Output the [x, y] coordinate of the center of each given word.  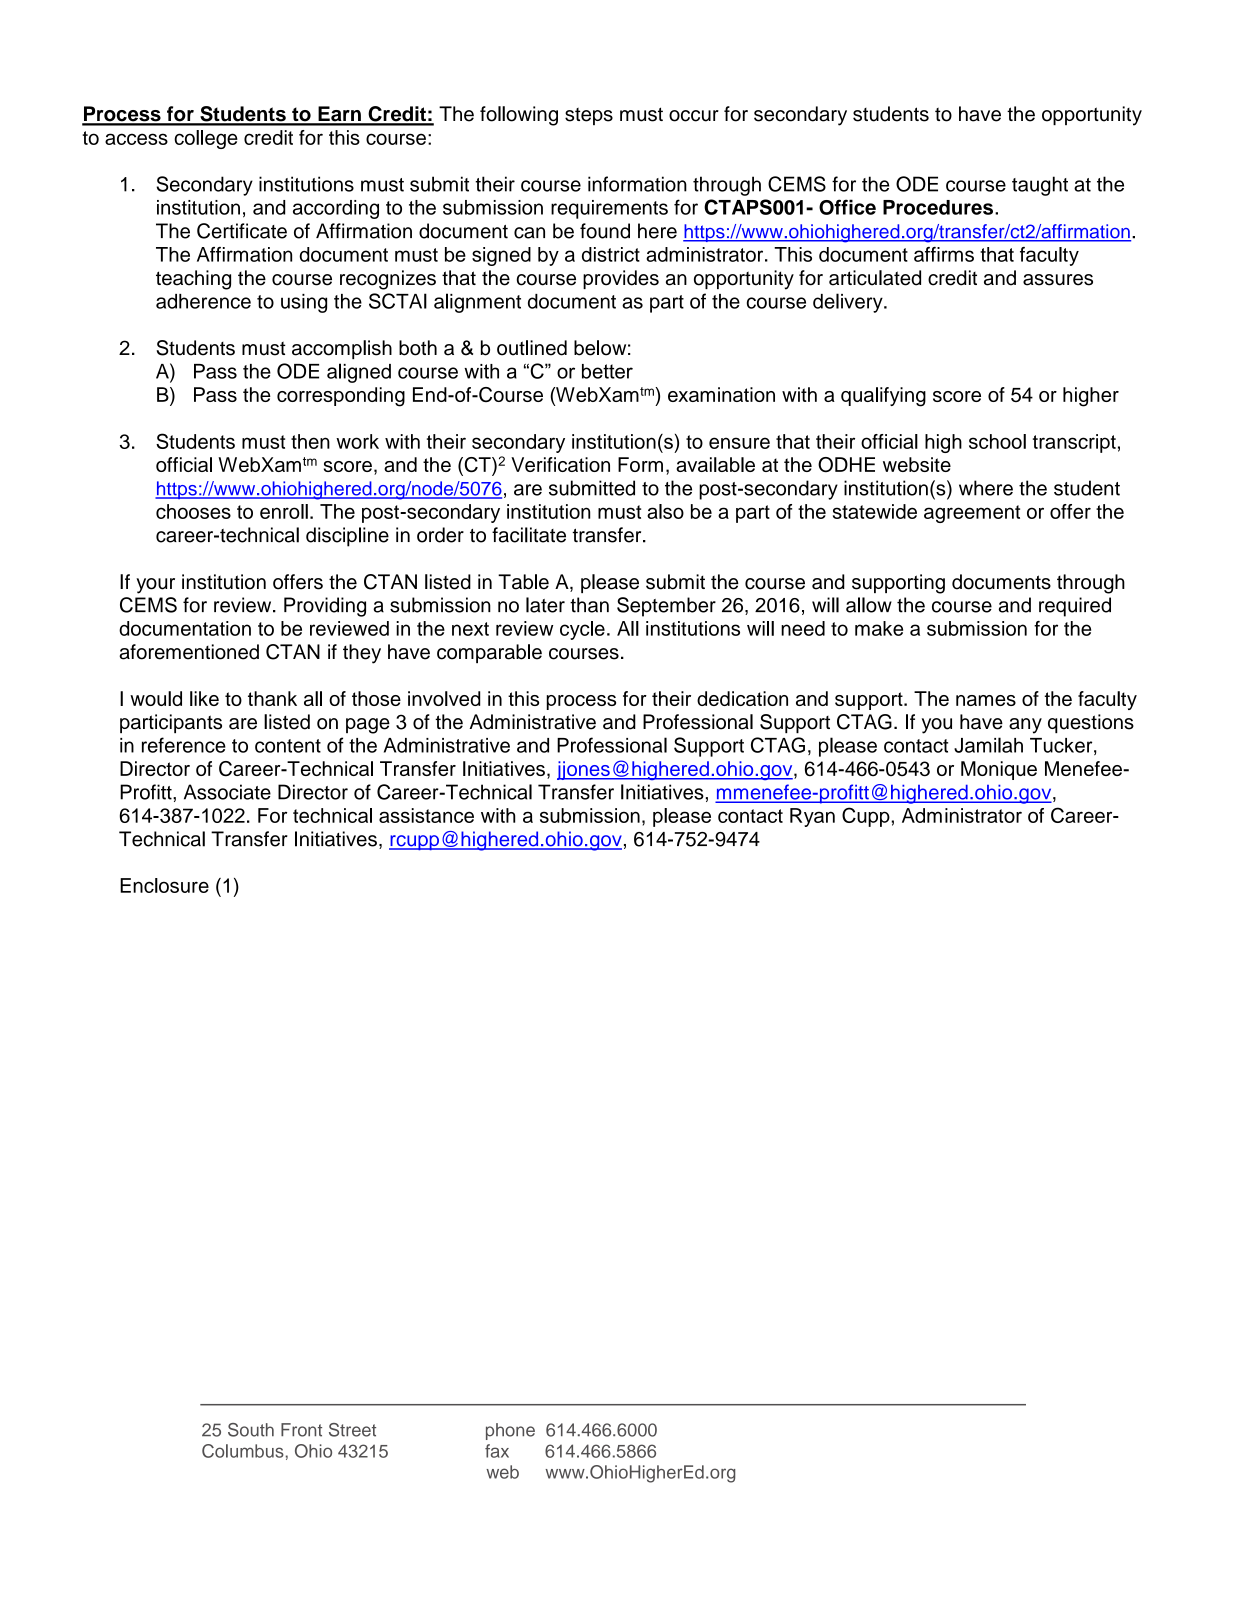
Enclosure [164, 885]
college [206, 139]
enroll [284, 511]
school [997, 441]
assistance [426, 815]
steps [589, 116]
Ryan [812, 817]
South [251, 1430]
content [288, 746]
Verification [560, 464]
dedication [742, 698]
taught [1040, 186]
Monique [999, 770]
